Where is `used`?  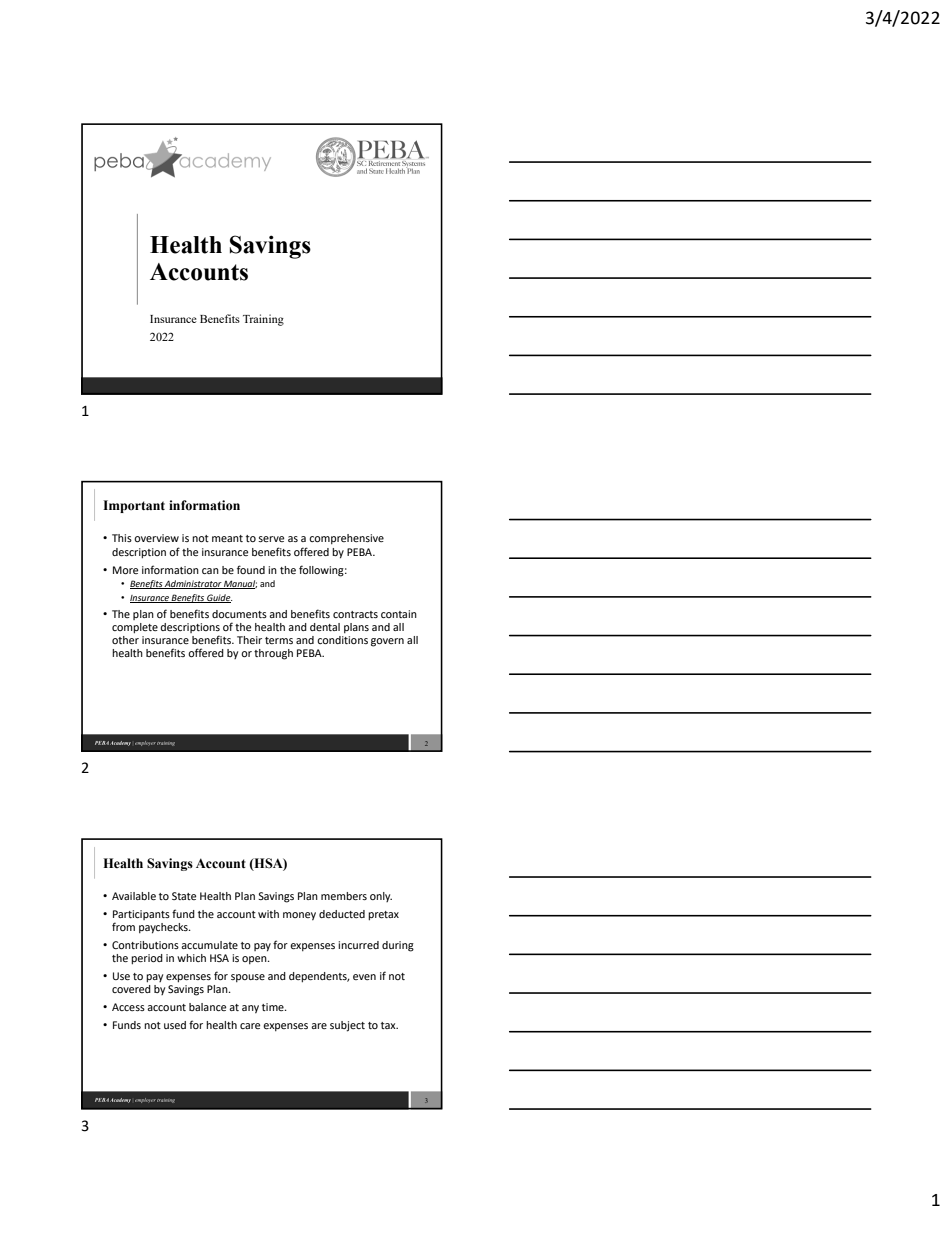 used is located at coordinates (175, 1025).
